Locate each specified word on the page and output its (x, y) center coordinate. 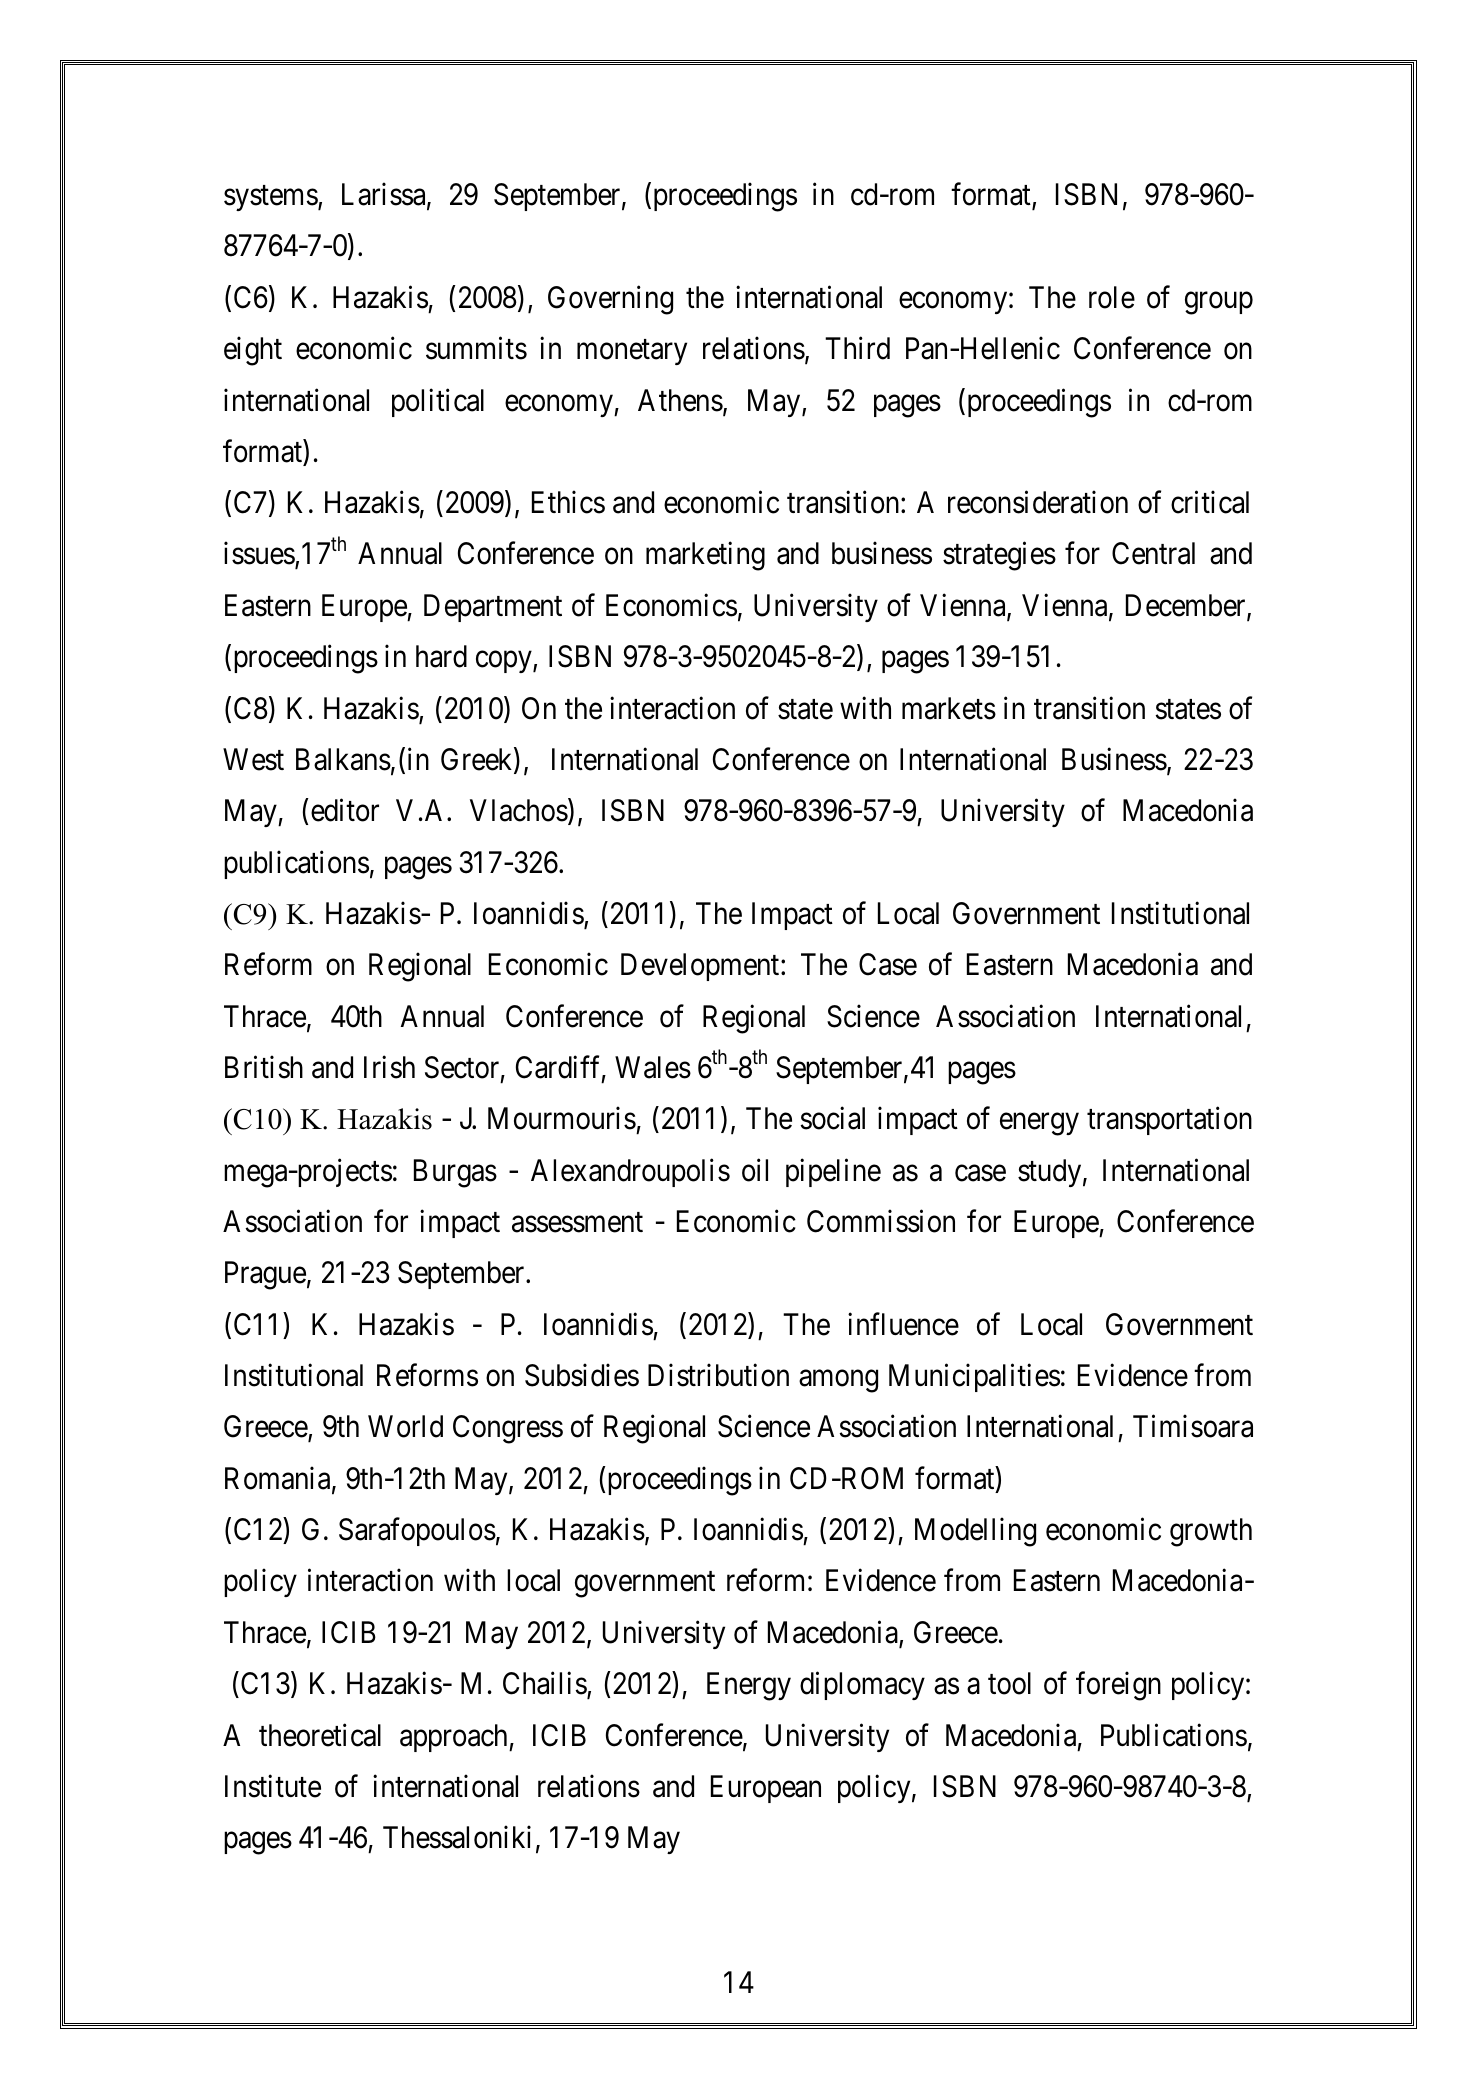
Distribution (718, 1375)
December (1187, 606)
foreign (1118, 1686)
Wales (653, 1067)
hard (441, 656)
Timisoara (1193, 1426)
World (405, 1426)
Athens (680, 400)
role (1112, 297)
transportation (1169, 1121)
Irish (389, 1067)
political (438, 402)
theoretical (320, 1735)
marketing (705, 556)
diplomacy (862, 1686)
